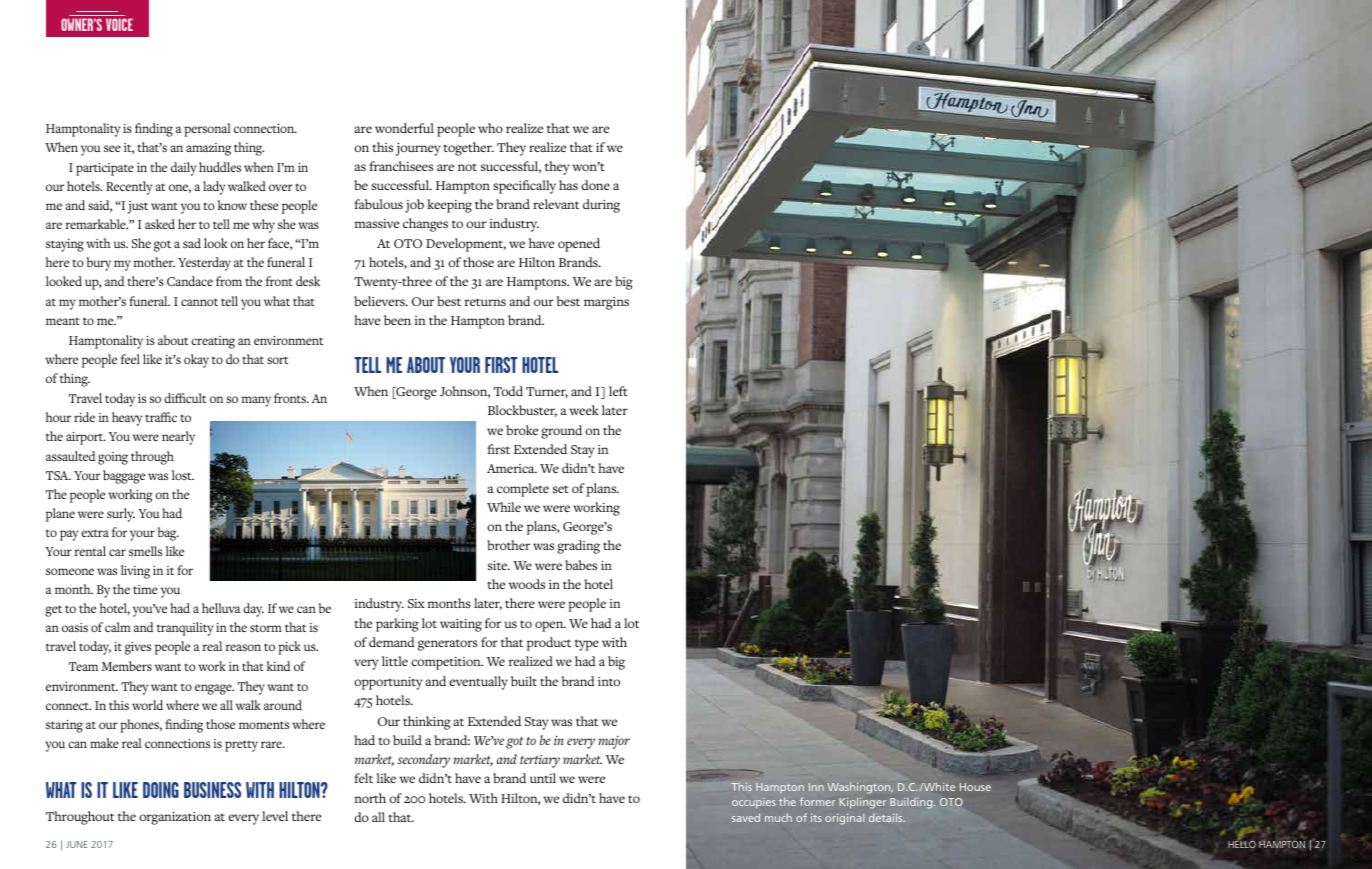  I want to click on VOICE, so click(119, 24).
